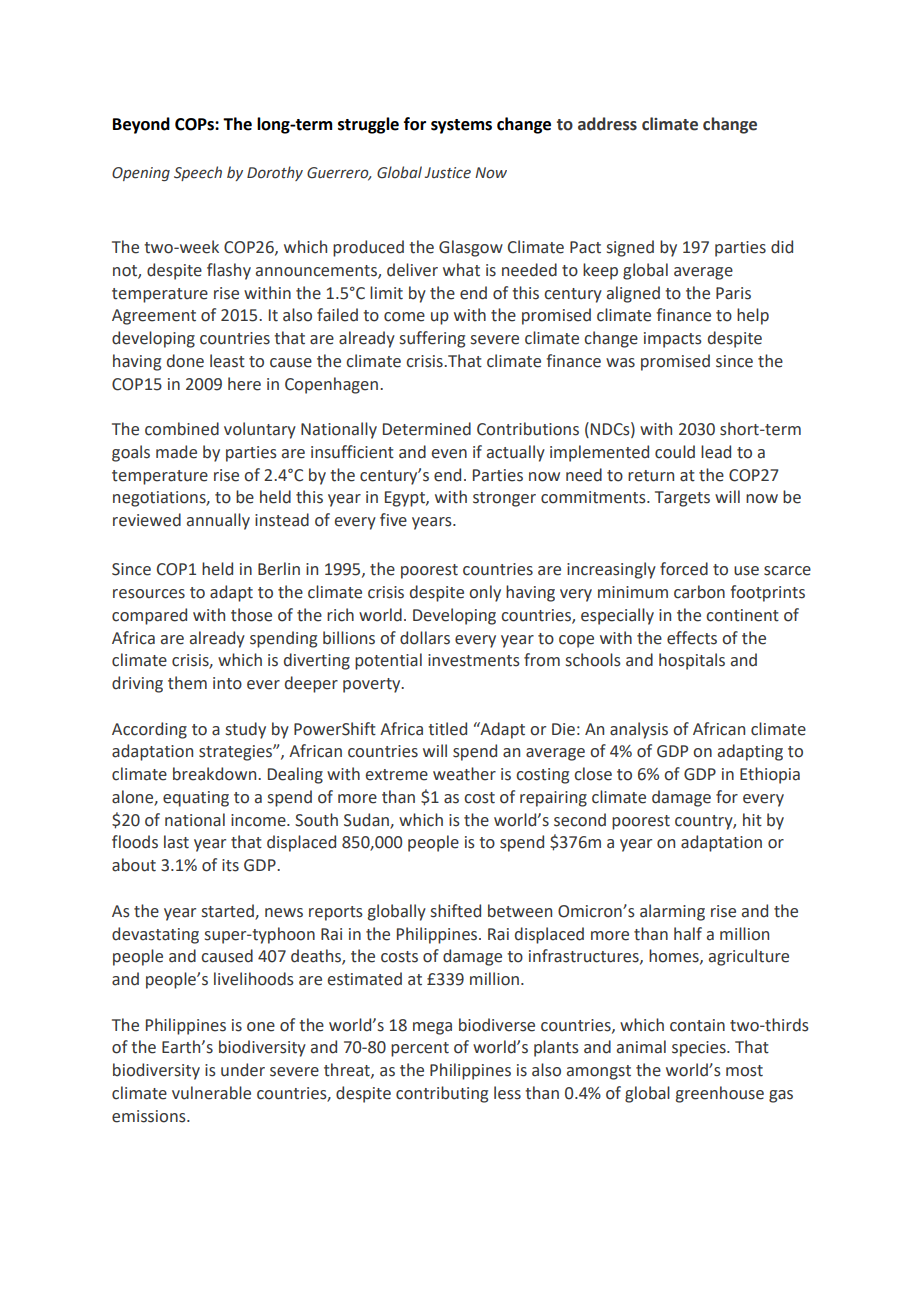 The image size is (924, 1308). I want to click on its, so click(230, 865).
